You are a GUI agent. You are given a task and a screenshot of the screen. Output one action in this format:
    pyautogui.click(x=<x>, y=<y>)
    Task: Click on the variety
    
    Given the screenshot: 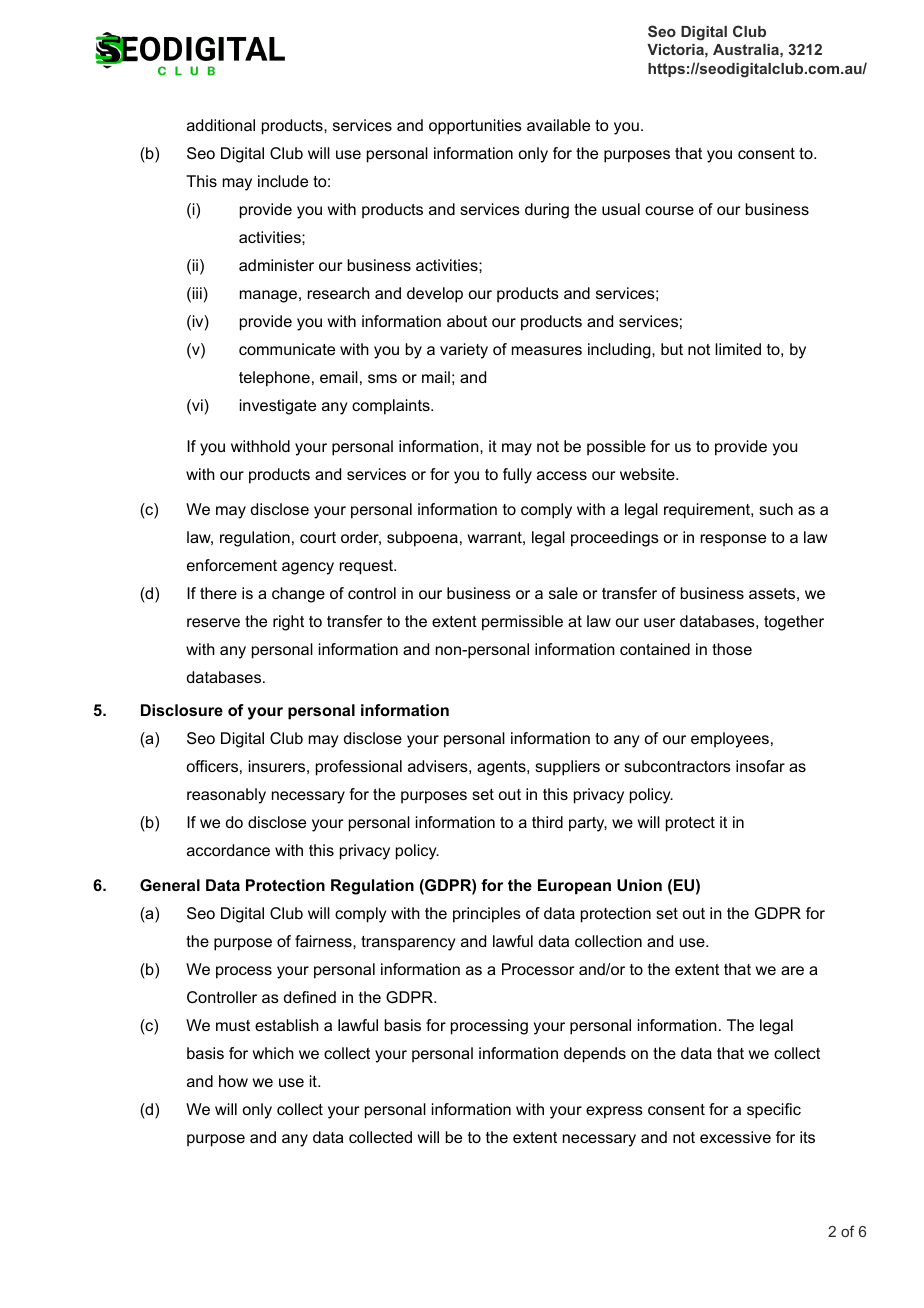 What is the action you would take?
    pyautogui.click(x=464, y=351)
